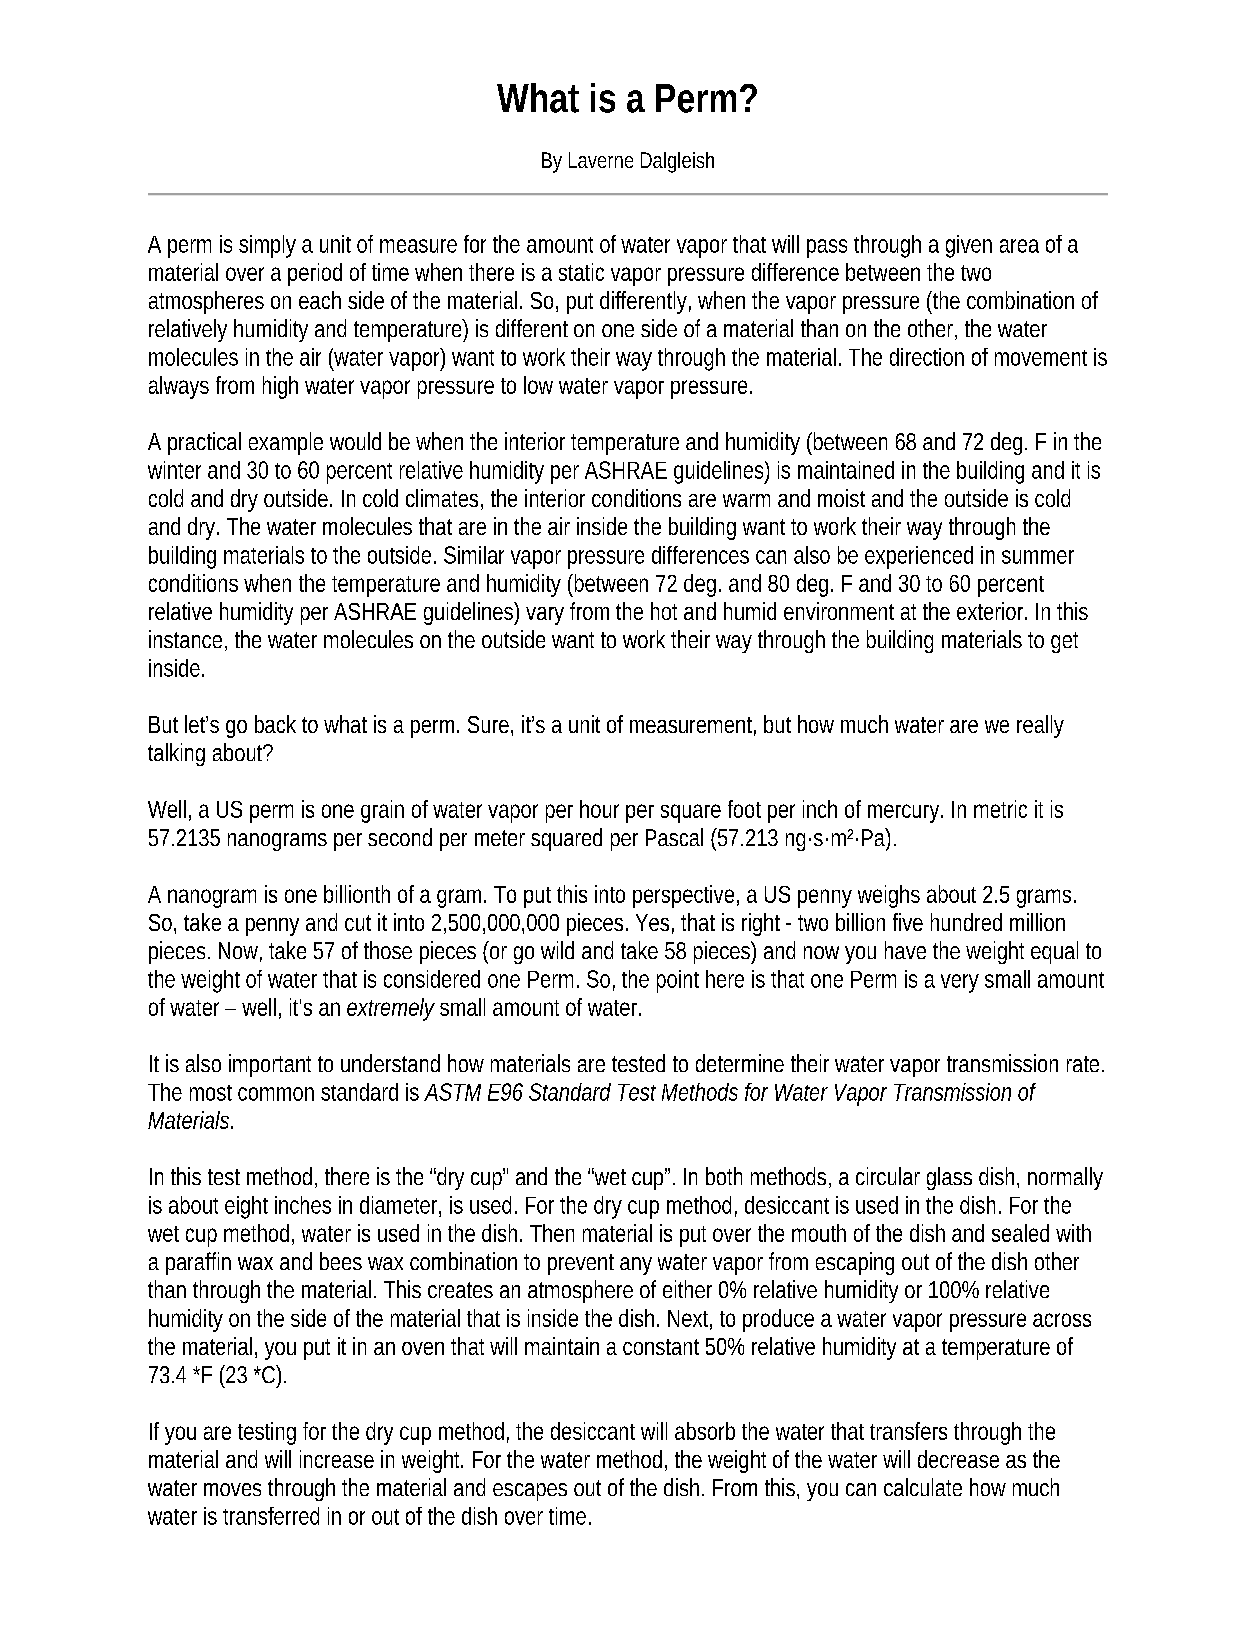 The width and height of the screenshot is (1256, 1626). Describe the element at coordinates (969, 246) in the screenshot. I see `given` at that location.
